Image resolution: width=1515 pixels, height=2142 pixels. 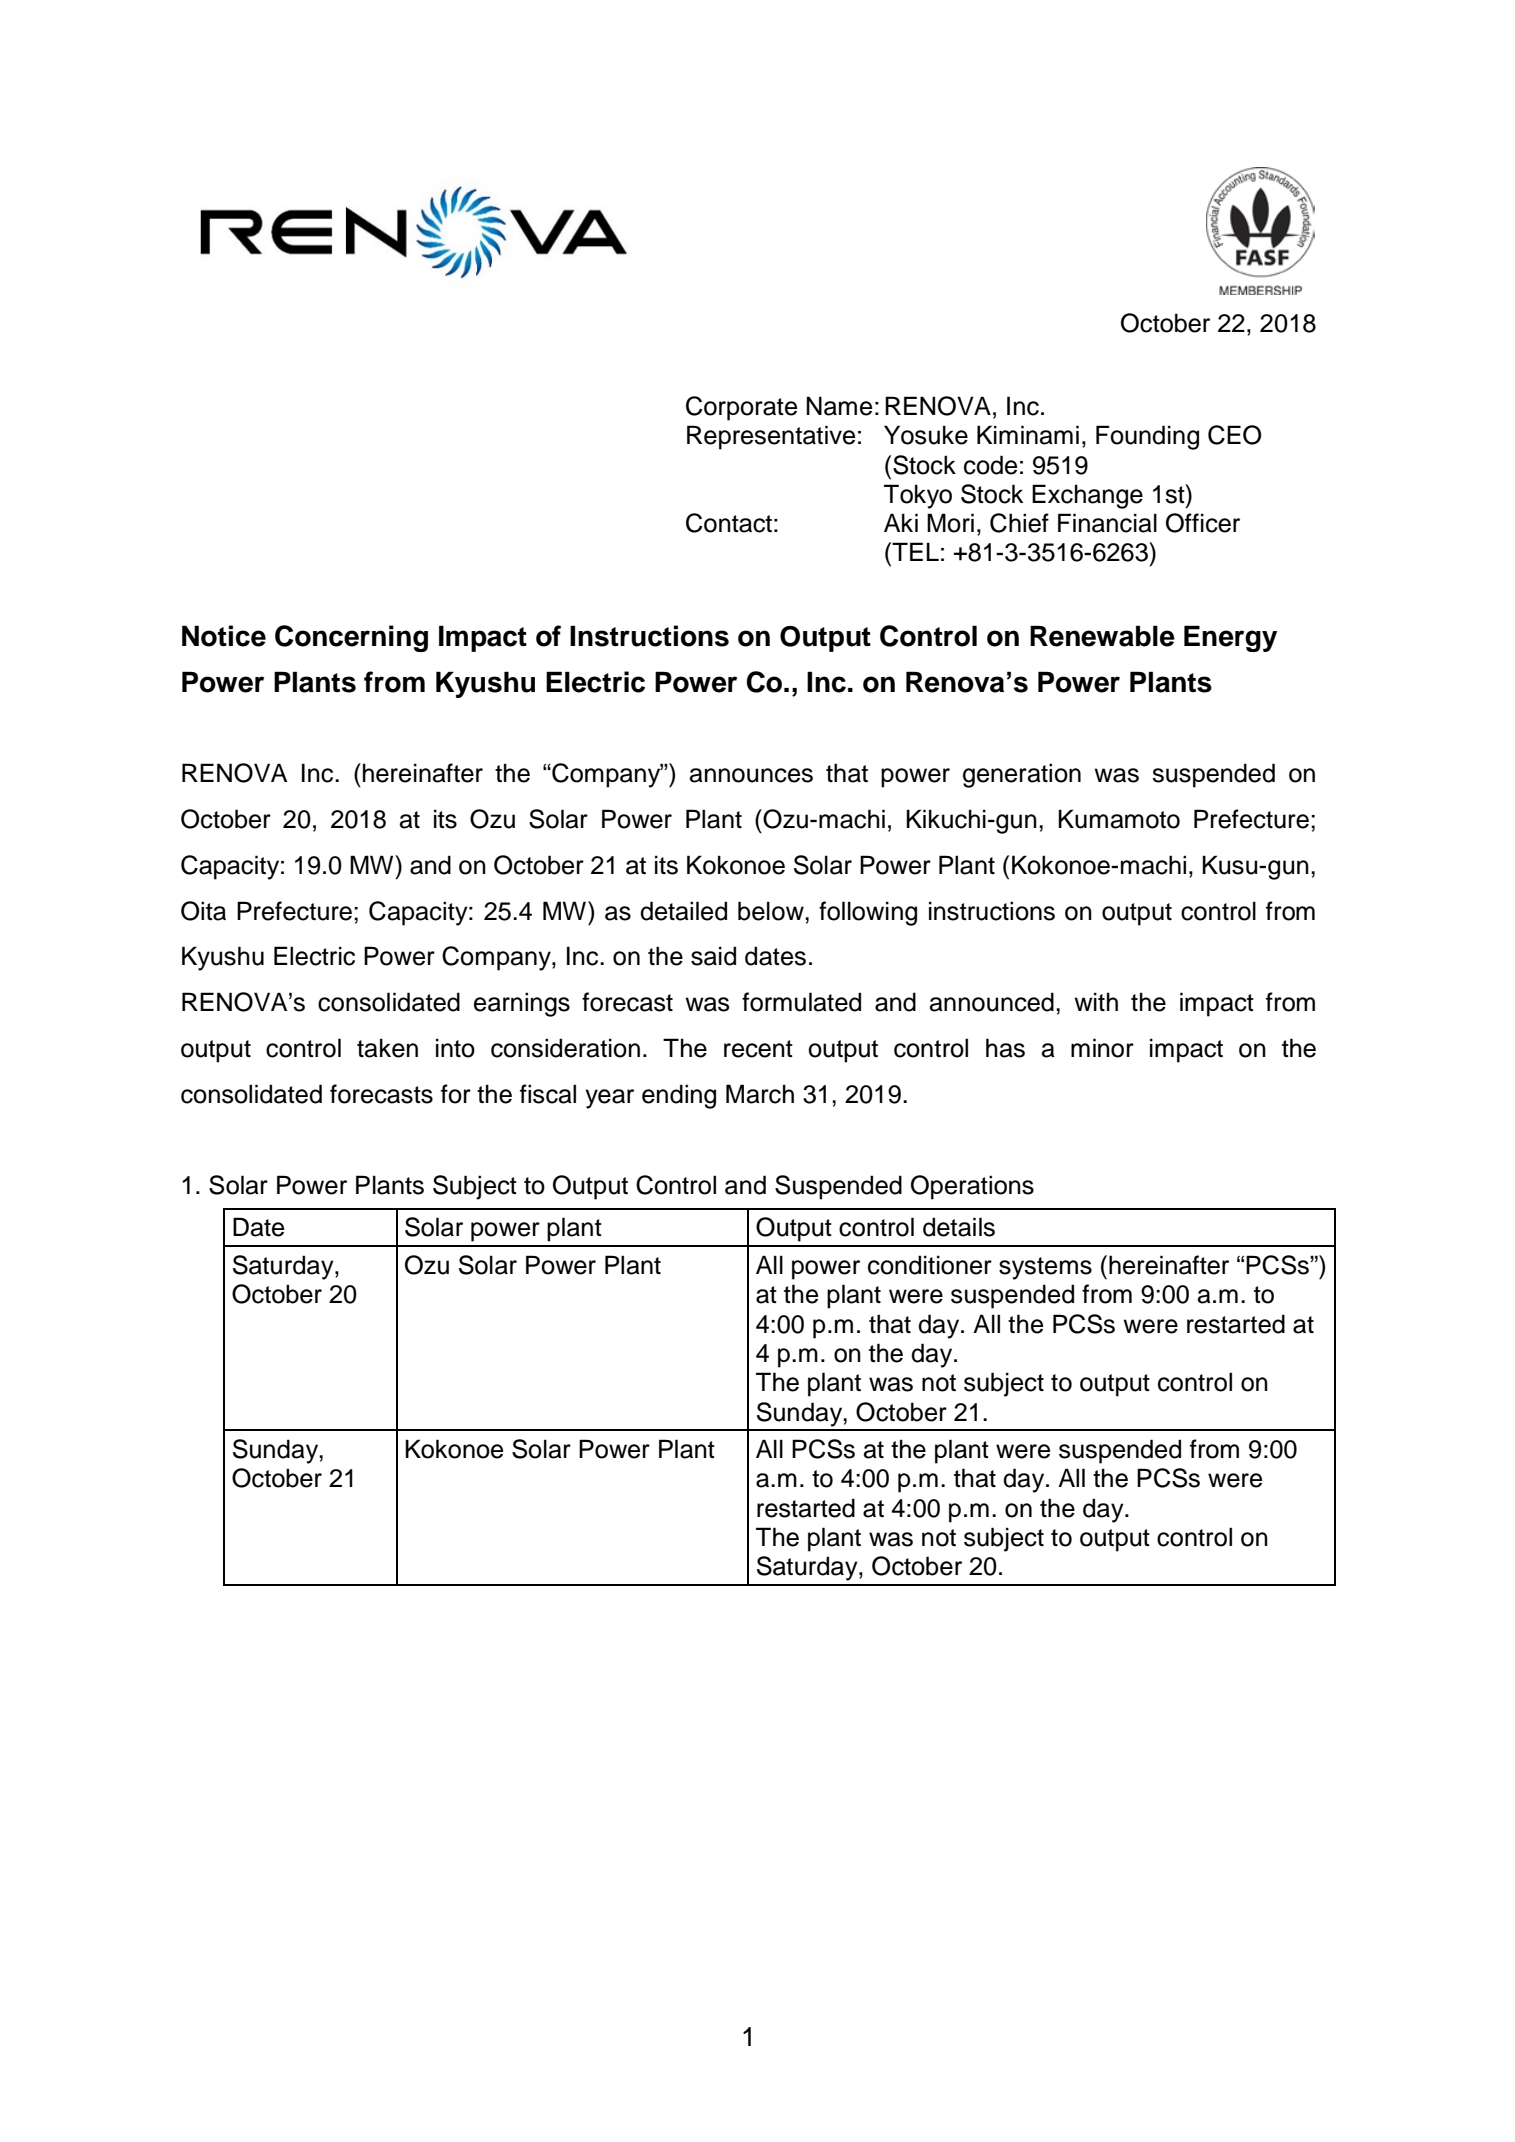 What do you see at coordinates (224, 636) in the screenshot?
I see `Notice` at bounding box center [224, 636].
